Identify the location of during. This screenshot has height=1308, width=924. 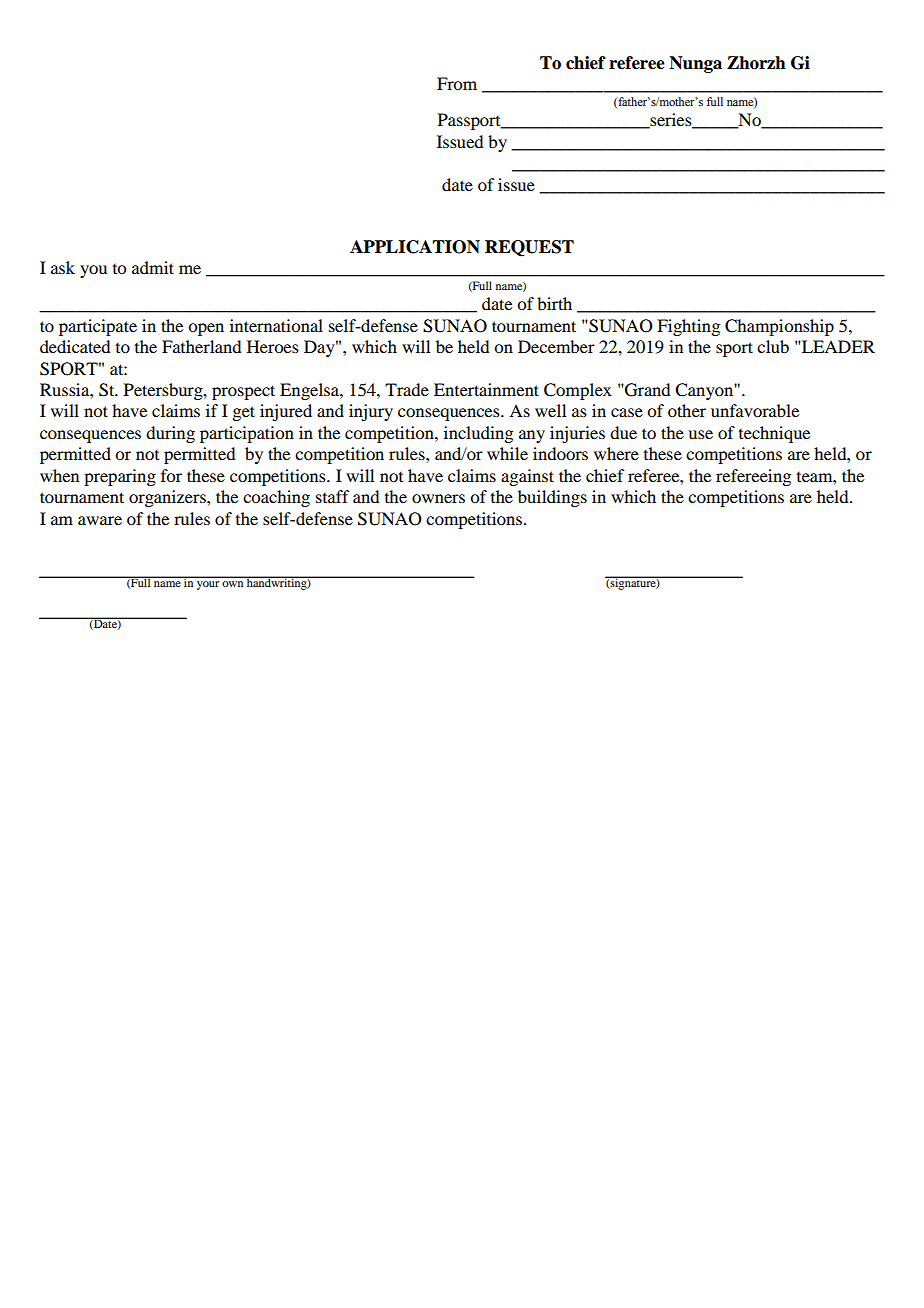
(170, 434).
